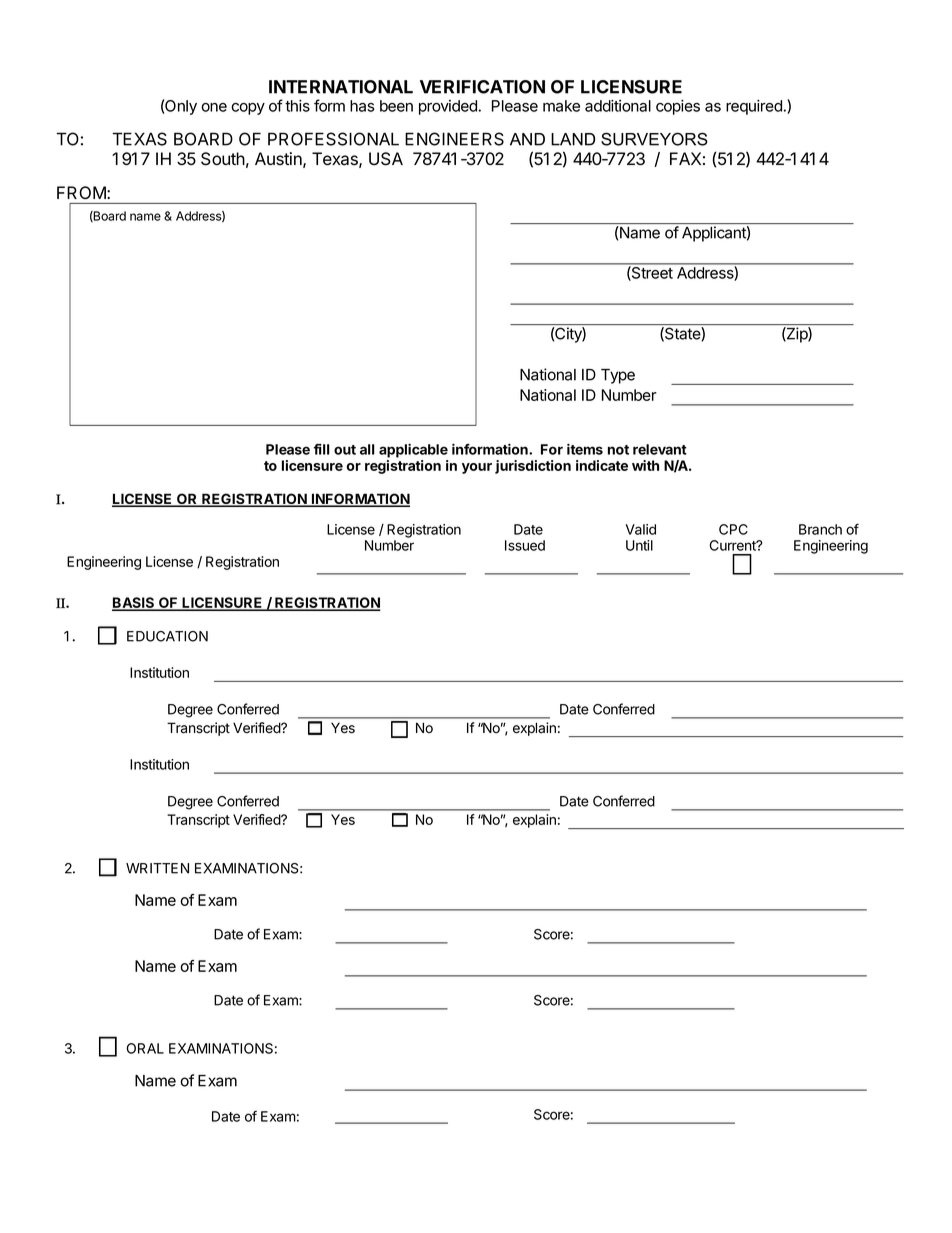  I want to click on required, so click(754, 107).
